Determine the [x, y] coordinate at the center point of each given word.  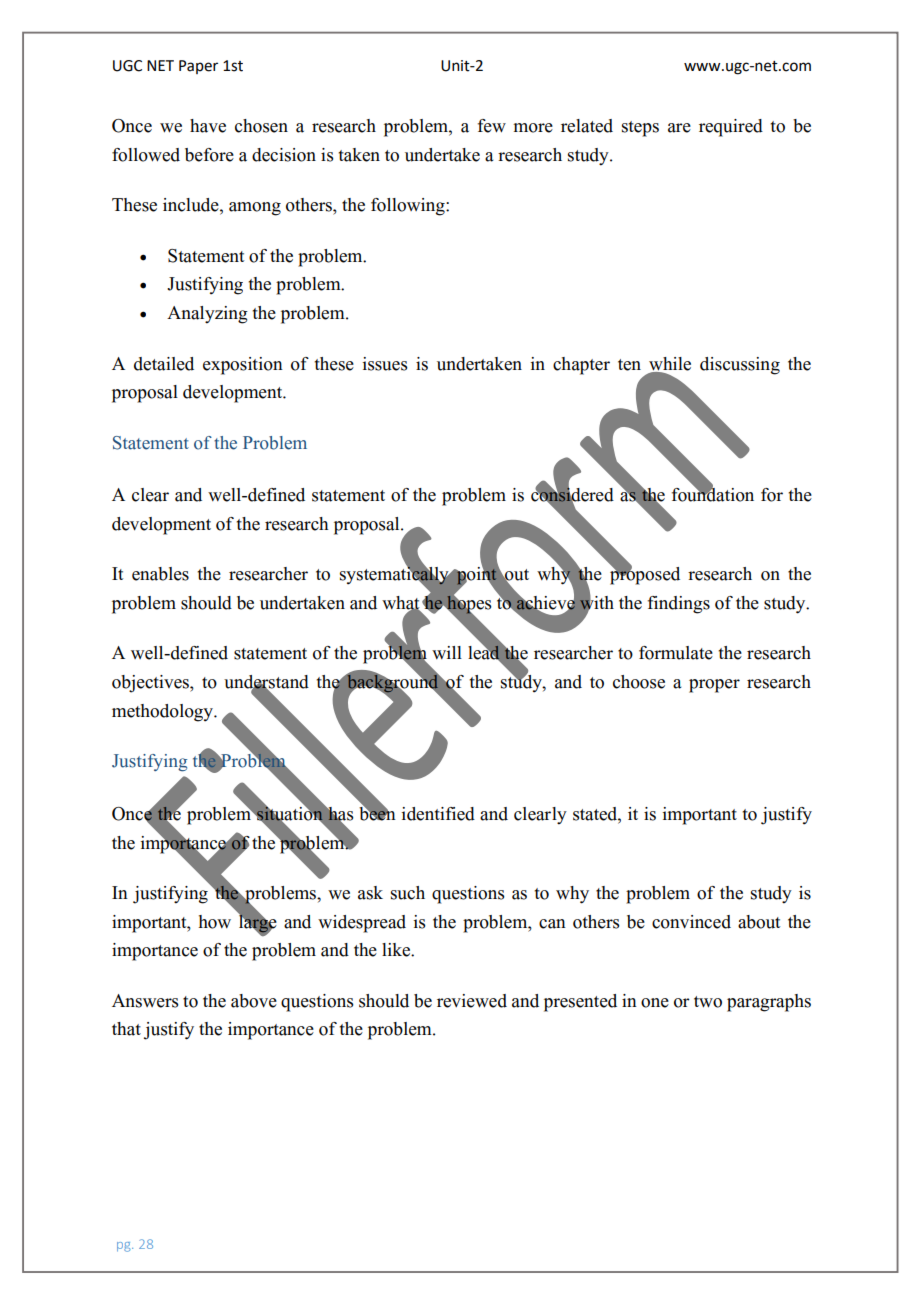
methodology [164, 713]
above [254, 1001]
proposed [645, 575]
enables [160, 574]
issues [385, 364]
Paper [198, 67]
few [492, 126]
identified [438, 814]
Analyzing [207, 315]
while [670, 364]
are [679, 128]
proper [714, 686]
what [401, 604]
